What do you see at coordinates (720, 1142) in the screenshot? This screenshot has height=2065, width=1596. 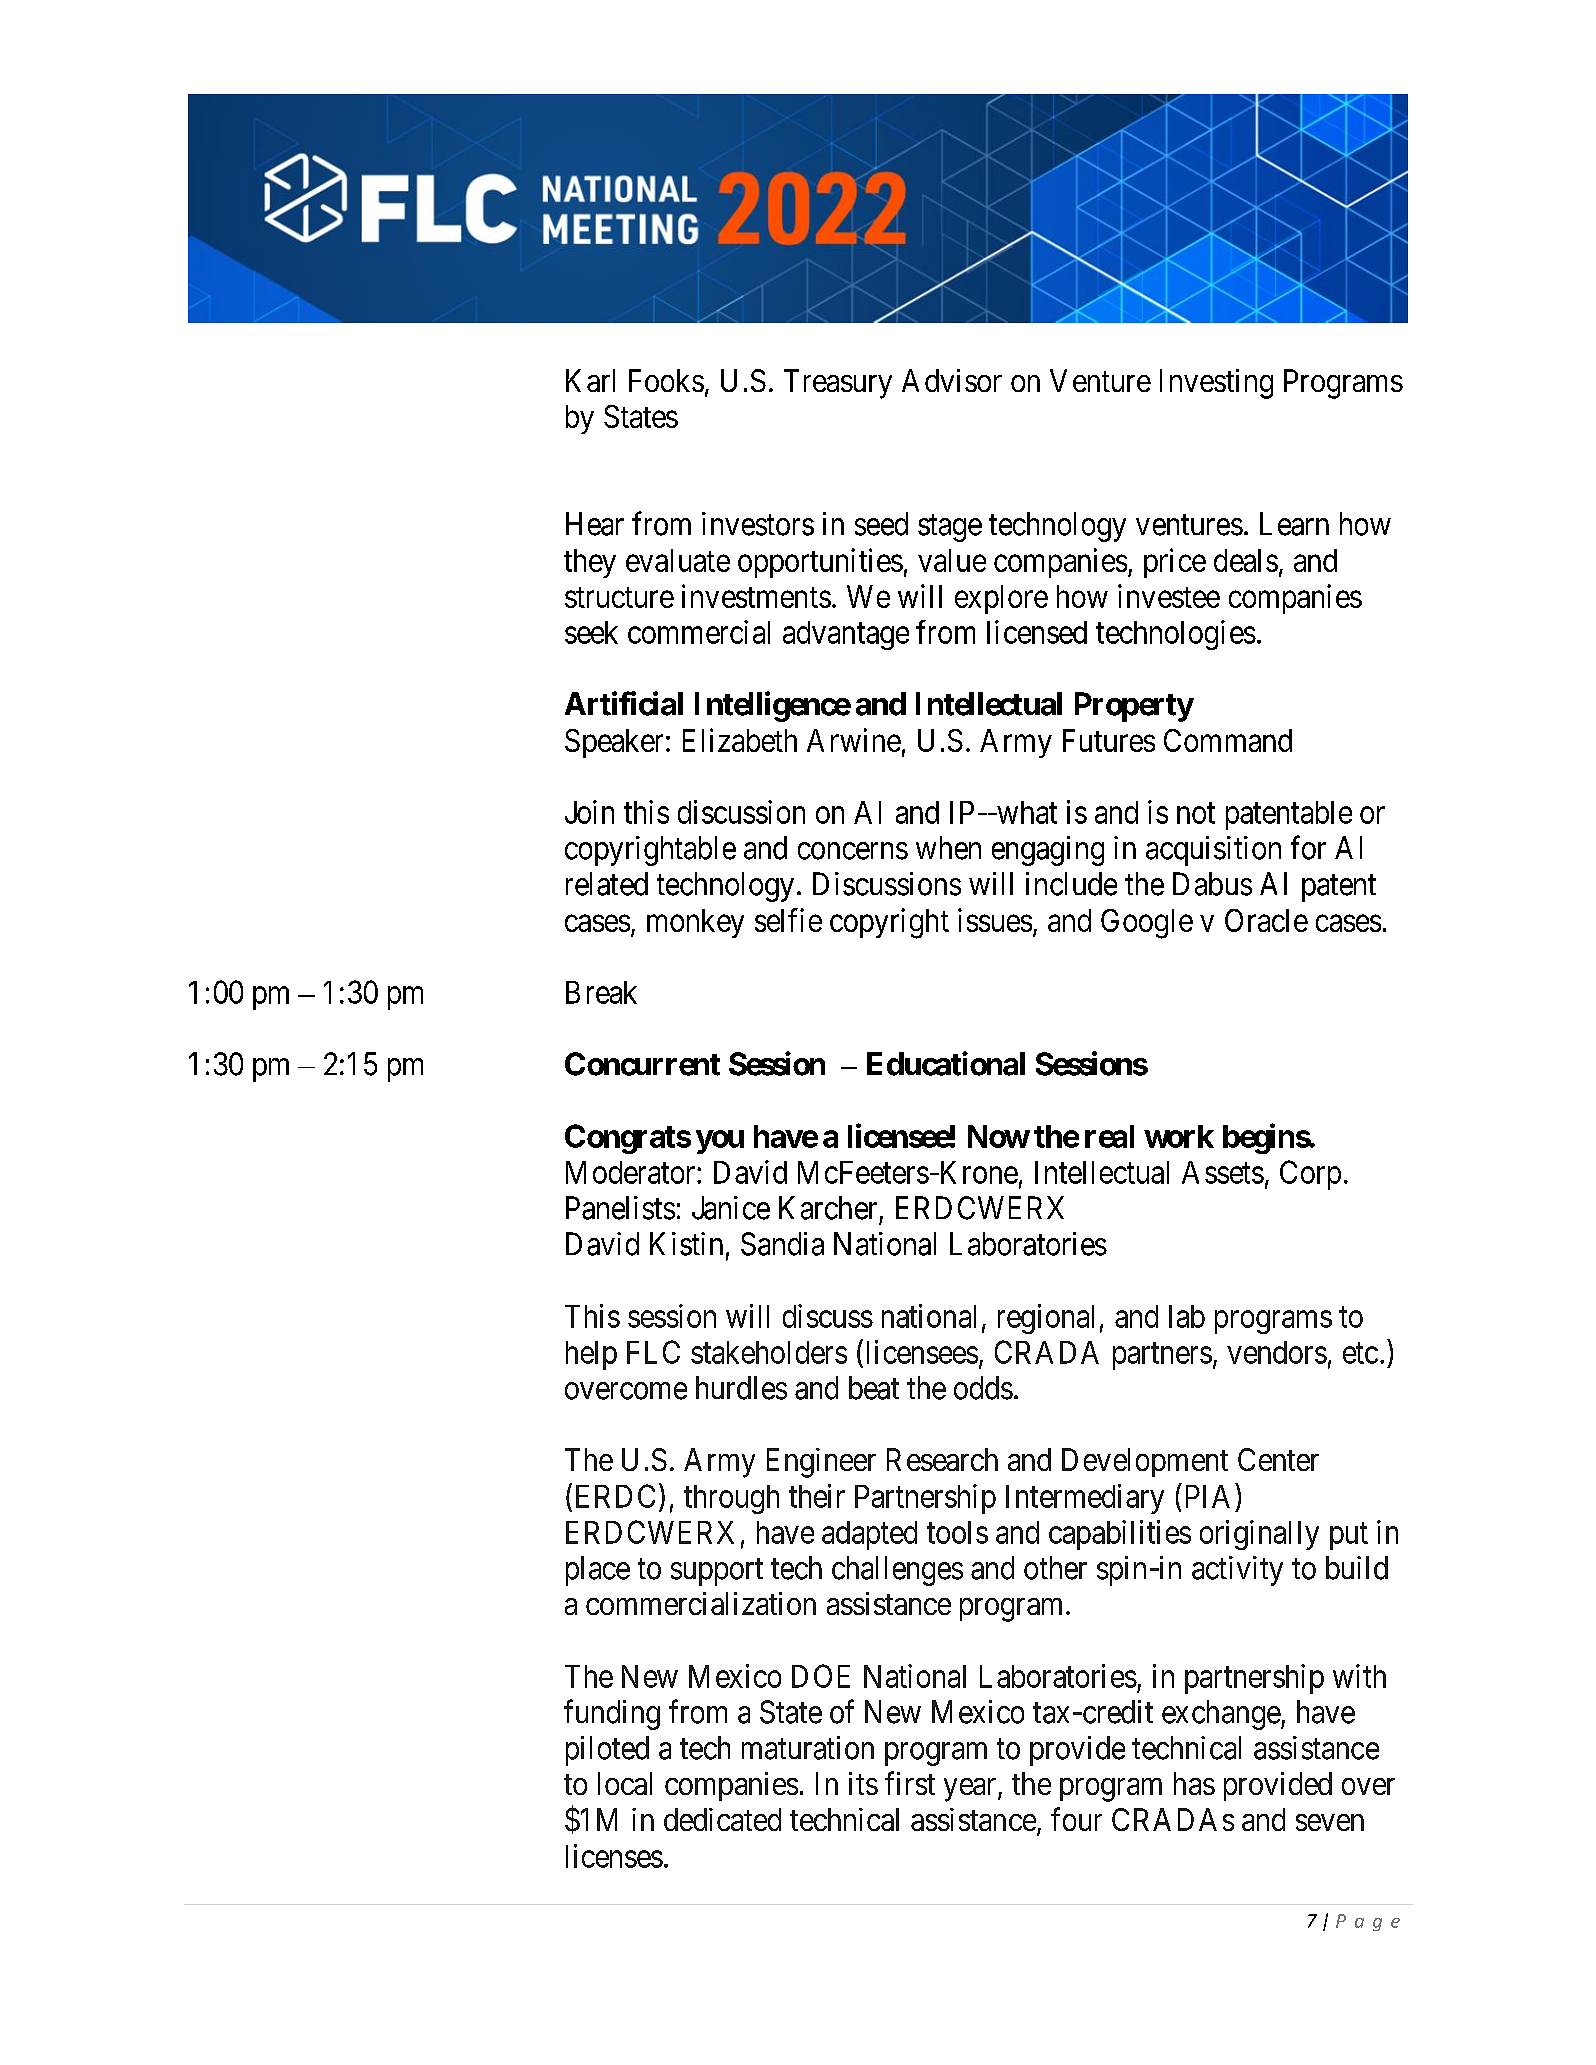 I see `you` at bounding box center [720, 1142].
